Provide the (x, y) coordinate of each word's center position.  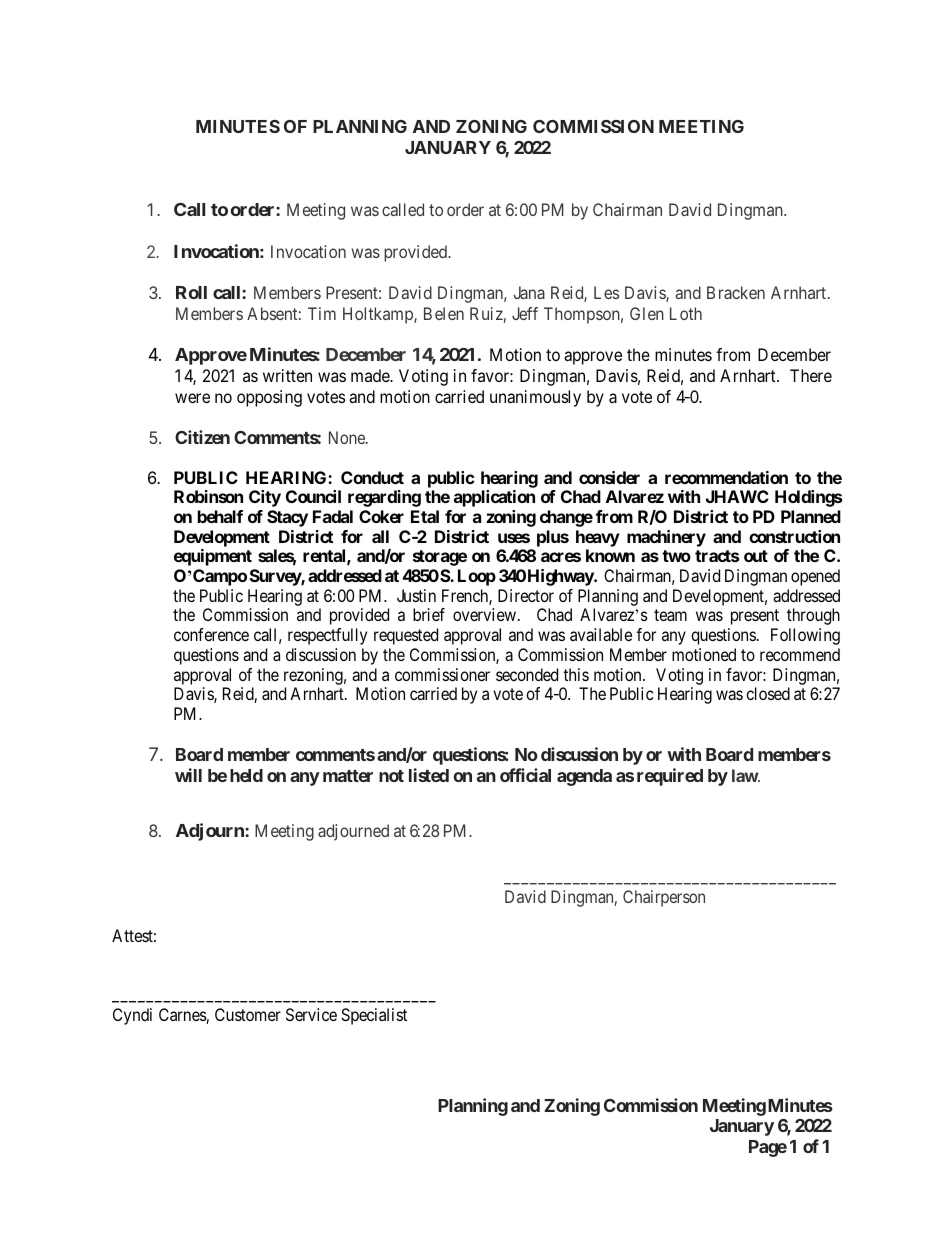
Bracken (736, 292)
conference (211, 634)
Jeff (525, 313)
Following (805, 636)
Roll (191, 292)
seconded (527, 674)
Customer (248, 1014)
